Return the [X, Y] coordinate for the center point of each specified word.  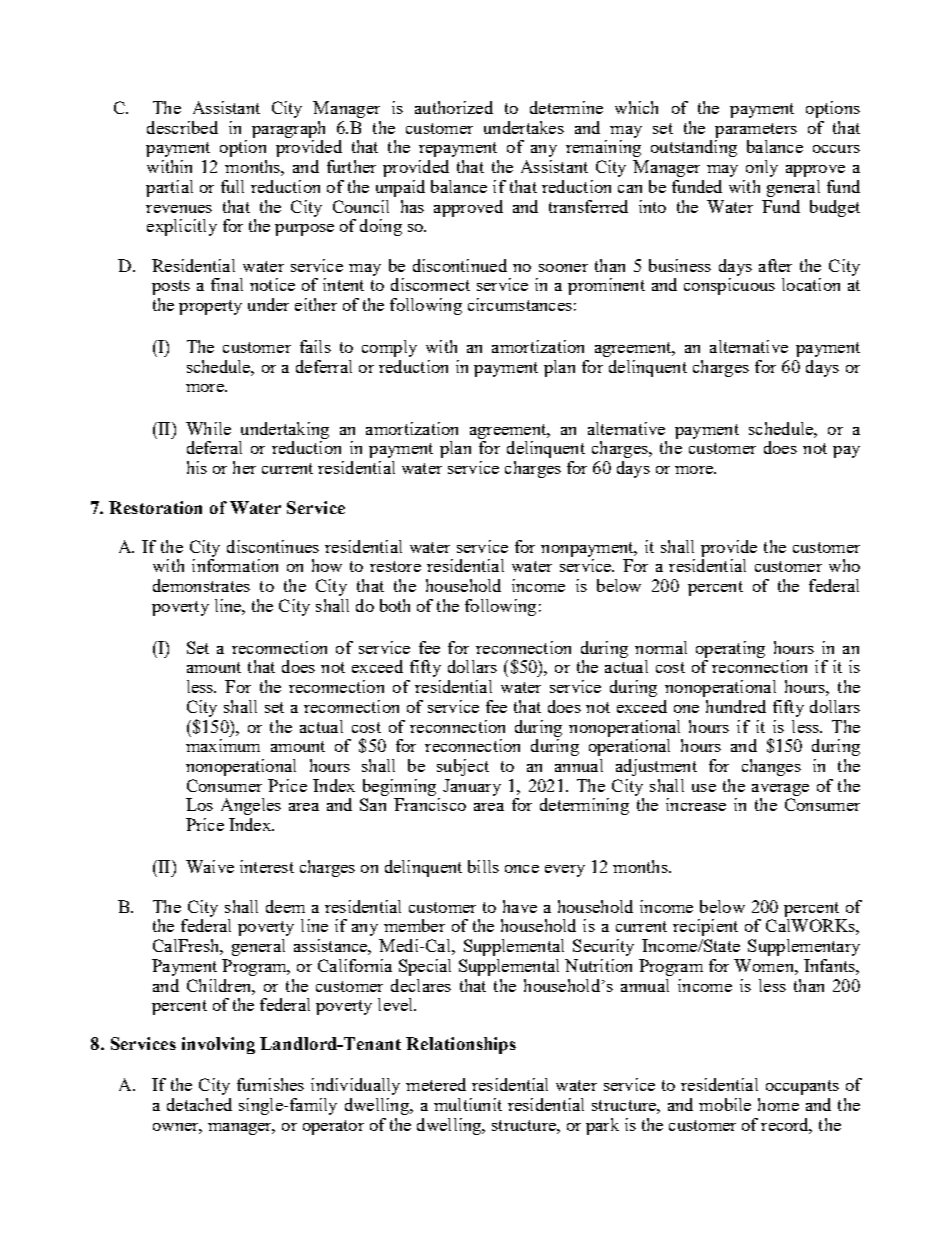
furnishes [270, 1084]
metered [436, 1084]
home [778, 1104]
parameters [756, 130]
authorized [454, 107]
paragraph [288, 129]
